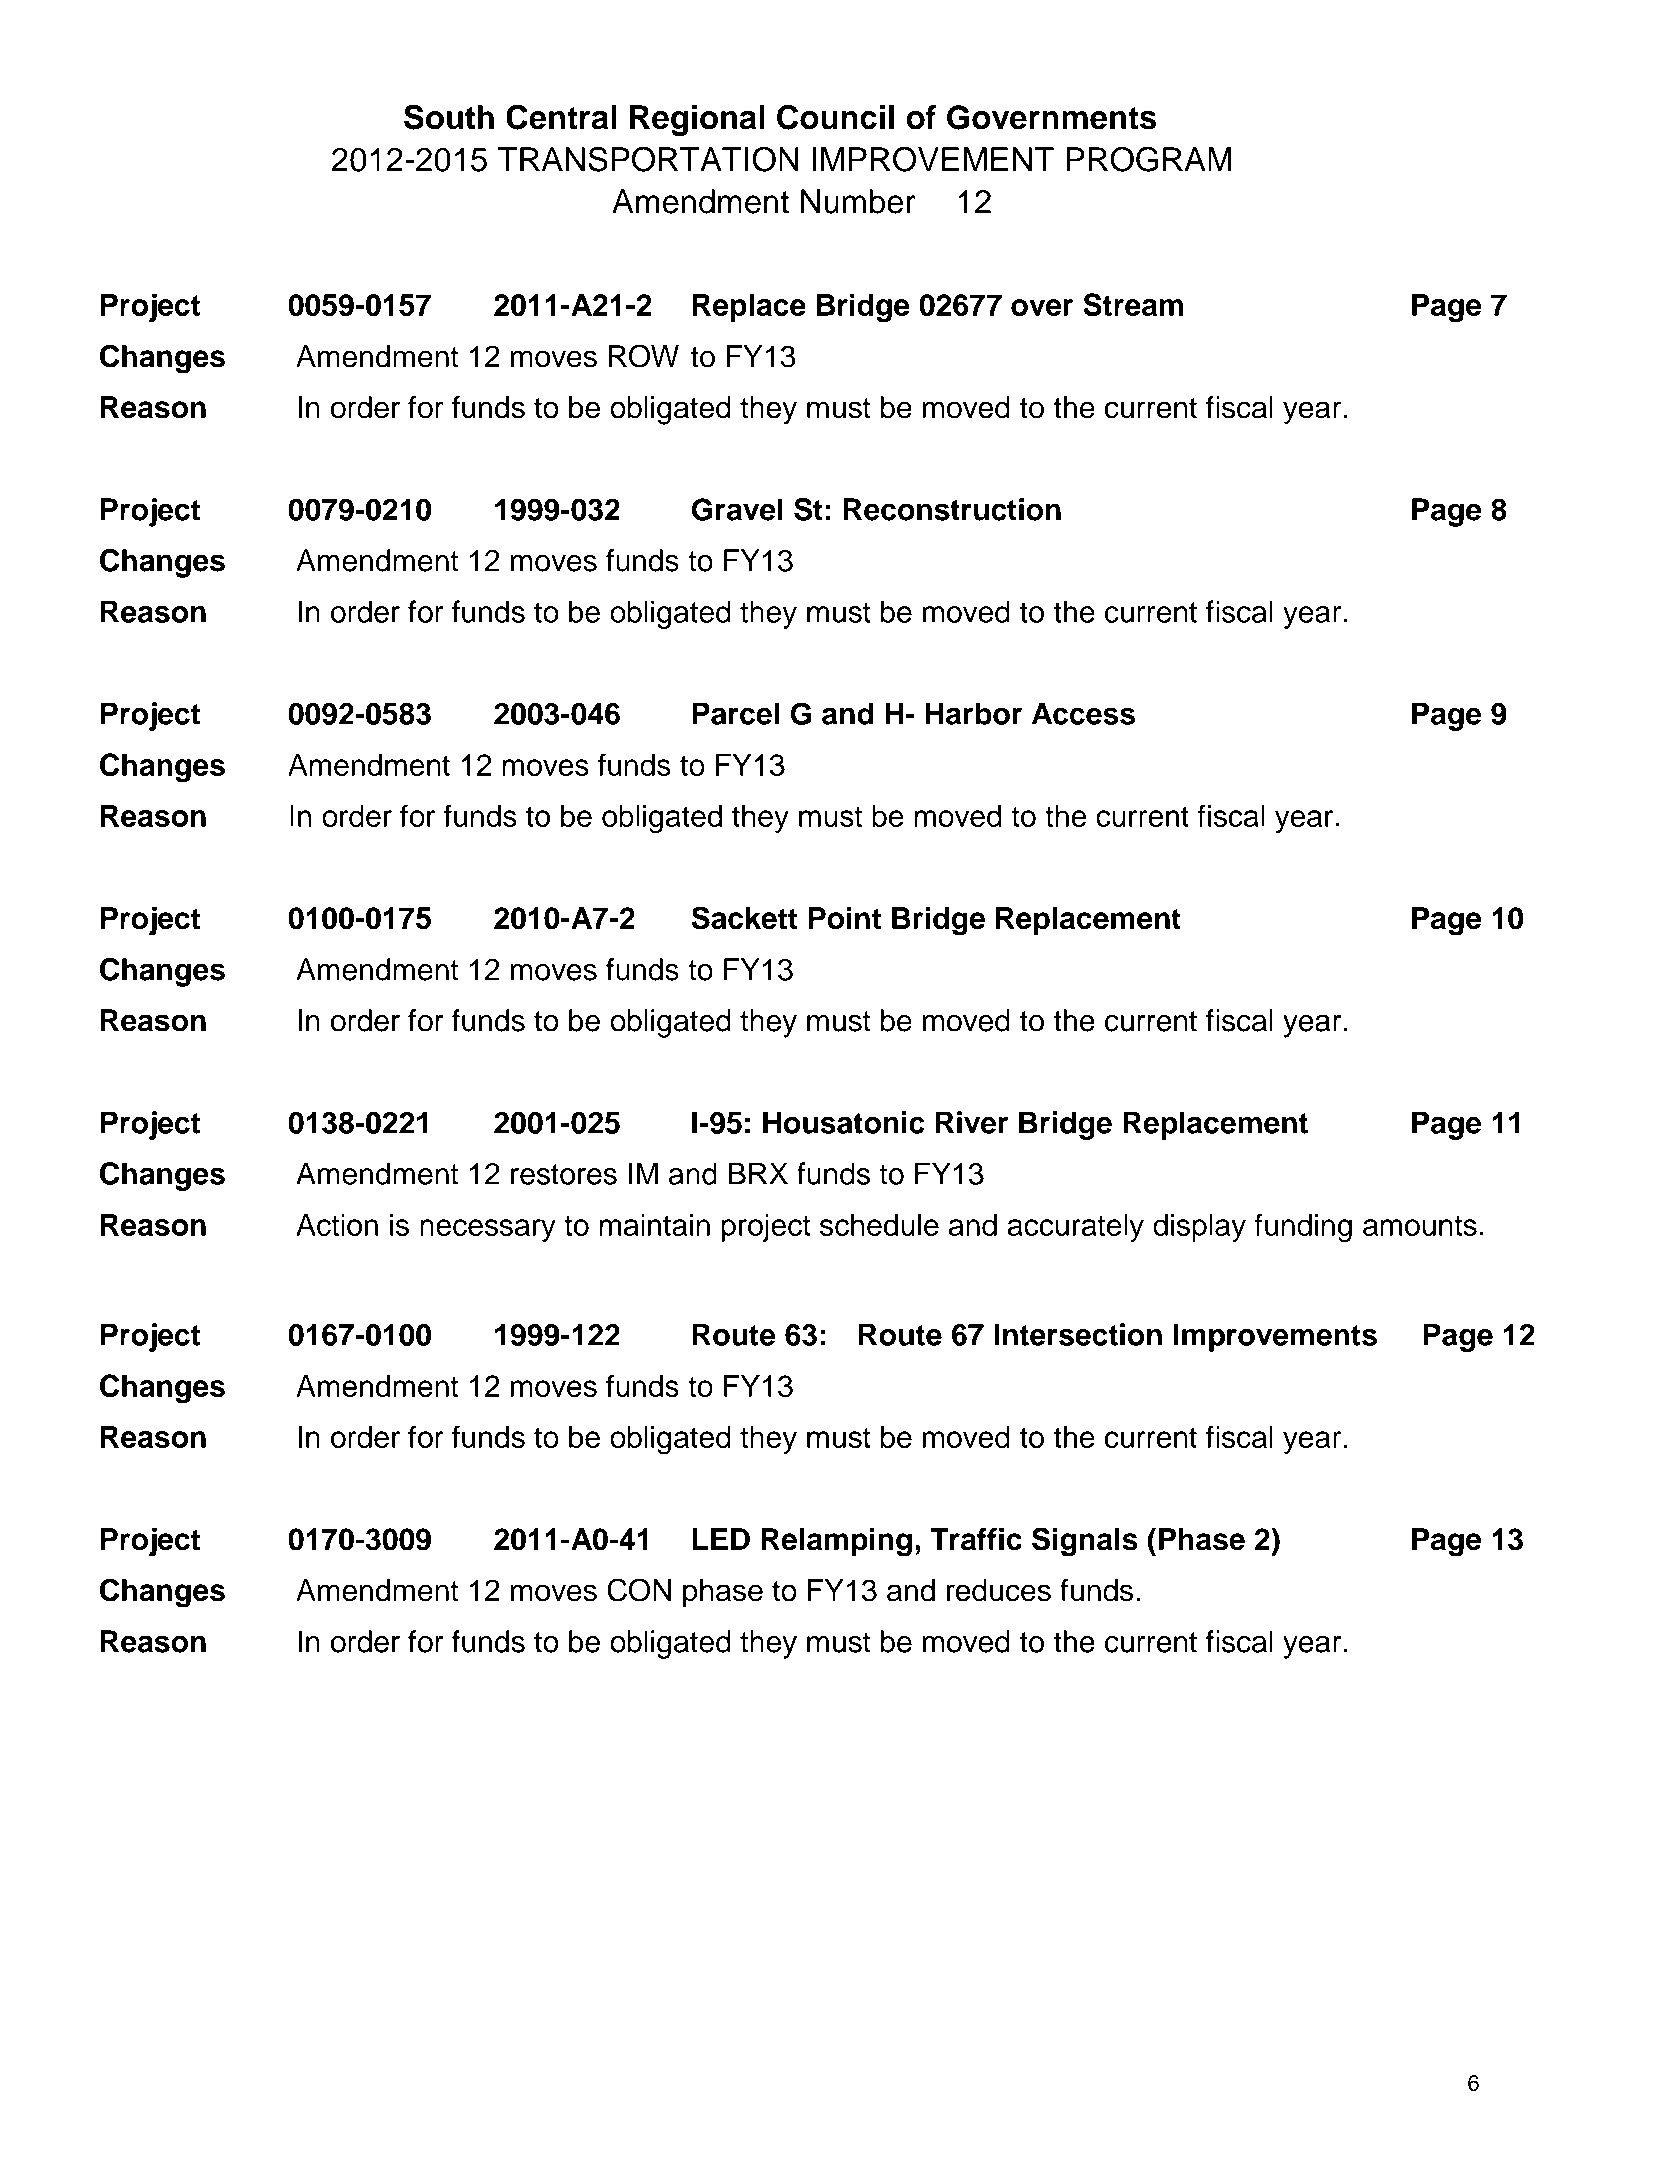  What do you see at coordinates (721, 1539) in the screenshot?
I see `LED` at bounding box center [721, 1539].
